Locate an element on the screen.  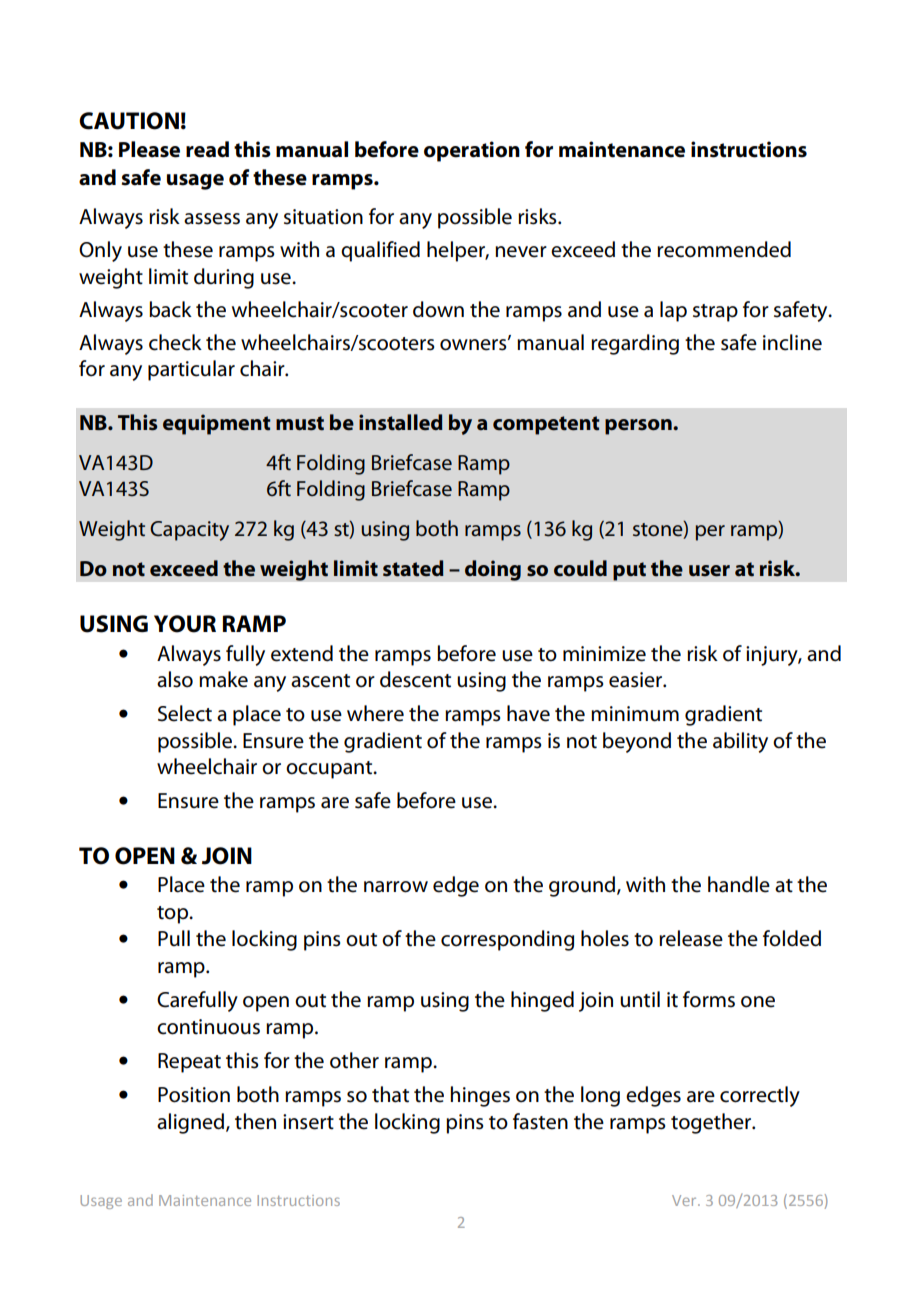
ability is located at coordinates (740, 742).
